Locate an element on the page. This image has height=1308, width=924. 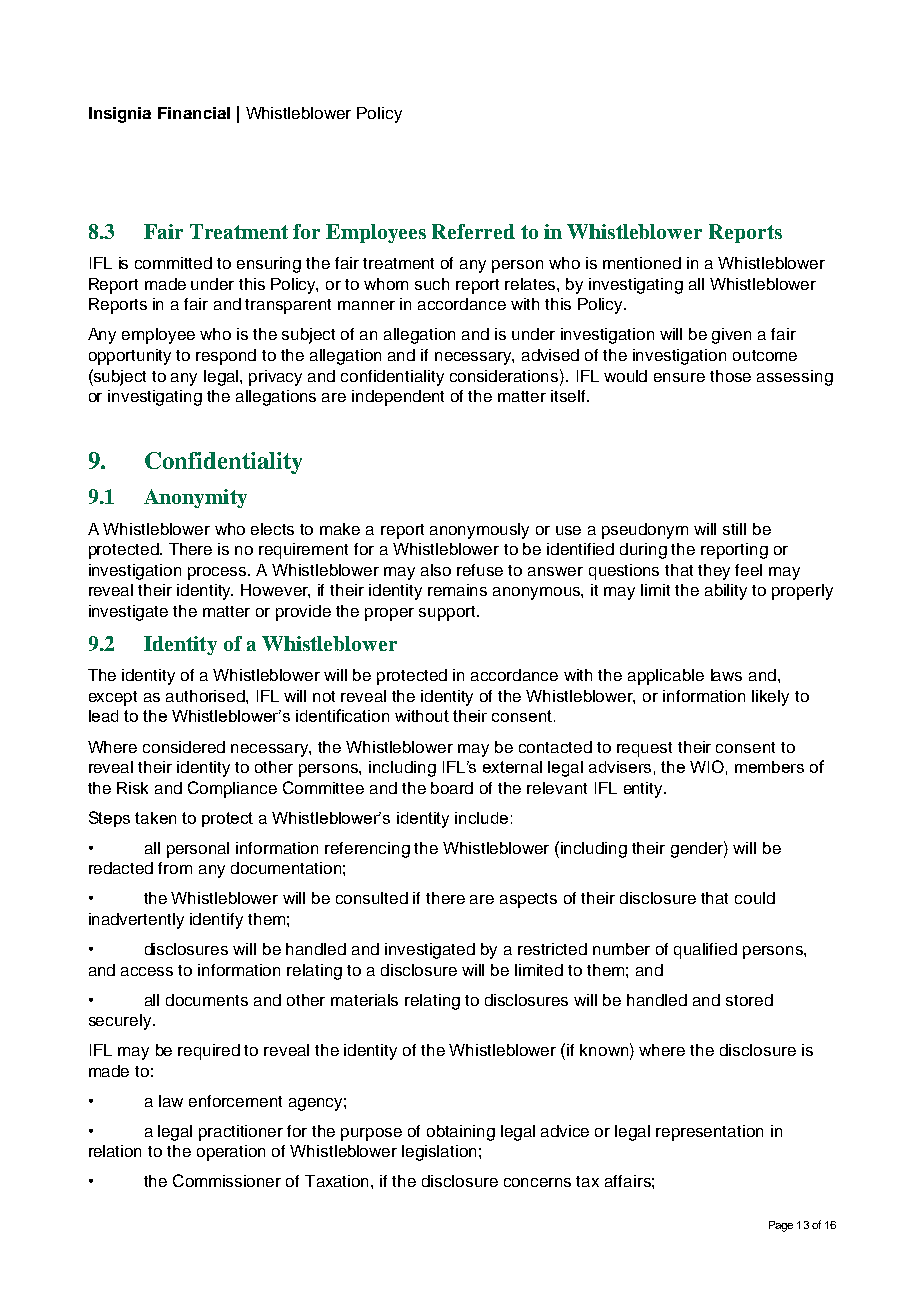
independent is located at coordinates (398, 398).
